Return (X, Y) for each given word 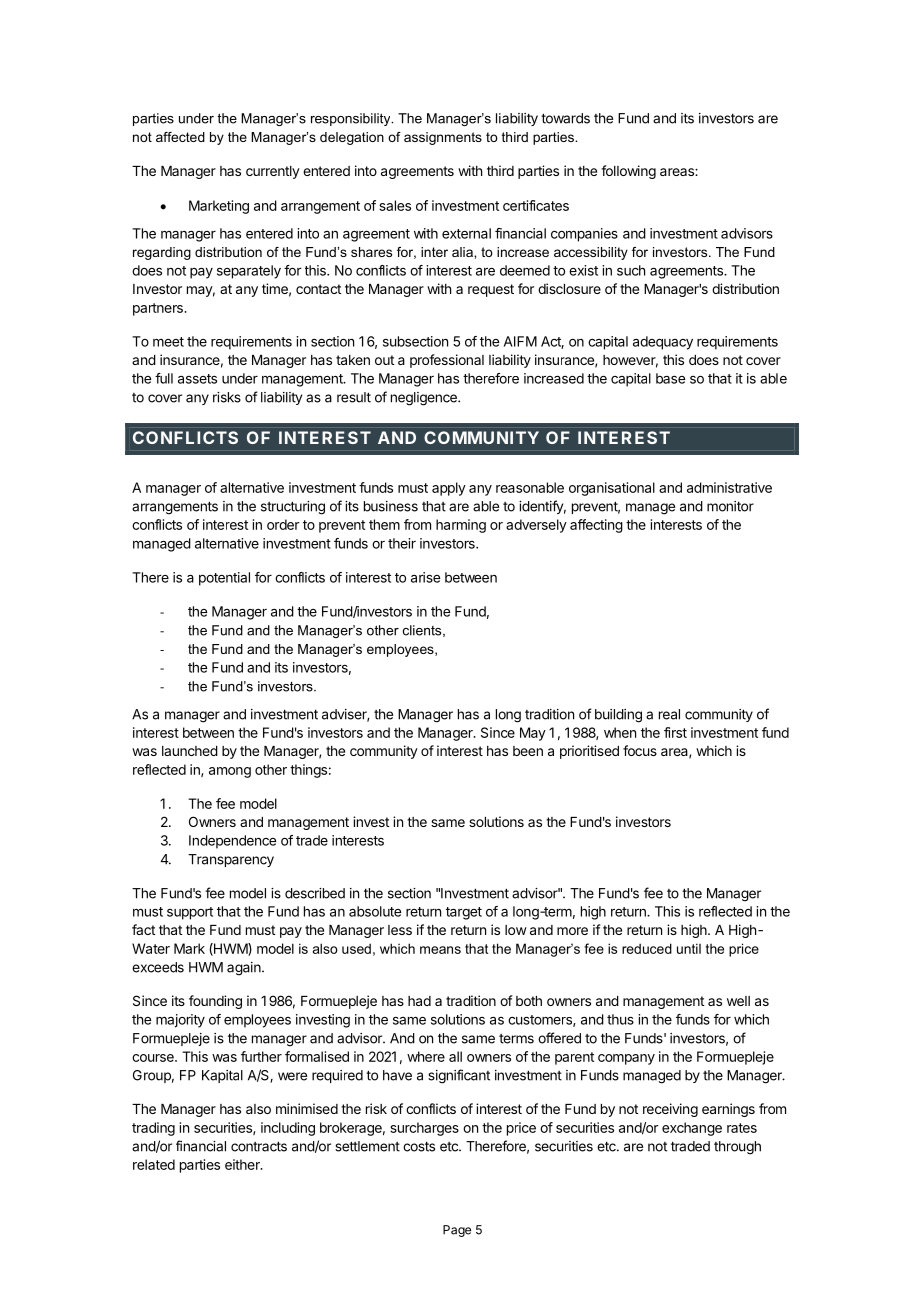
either (243, 1164)
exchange (692, 1129)
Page (457, 1231)
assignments (443, 138)
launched (190, 751)
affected (180, 137)
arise (425, 577)
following (628, 172)
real (669, 714)
